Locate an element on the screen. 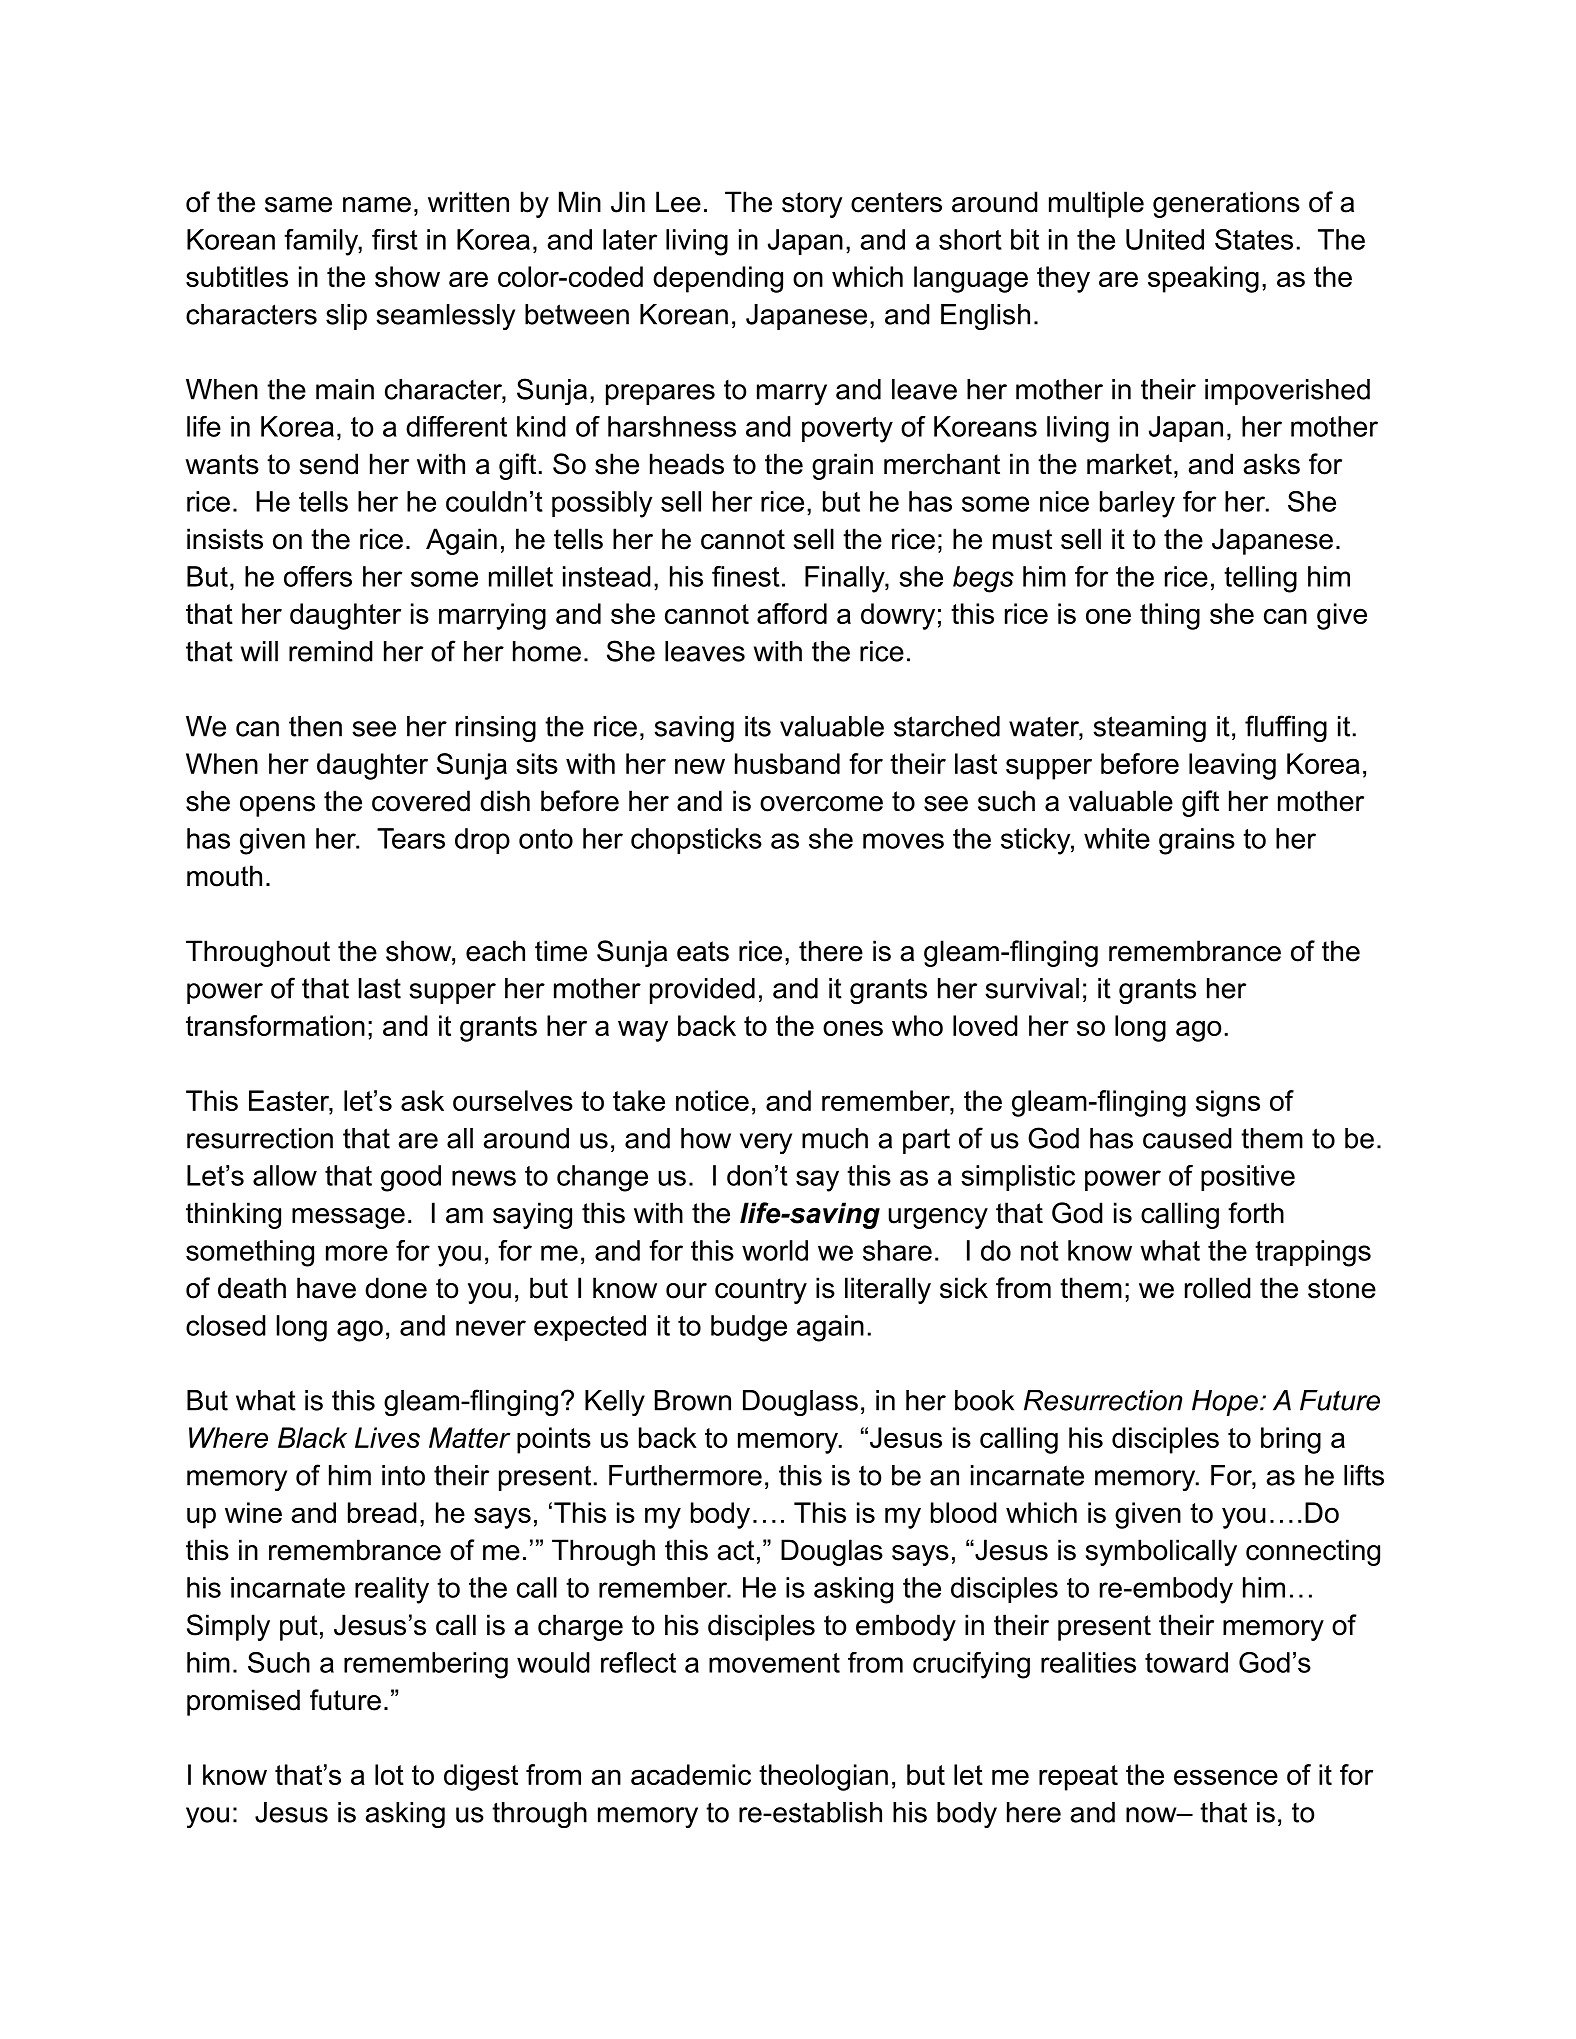 The width and height of the screenshot is (1576, 2039). States is located at coordinates (1254, 239).
